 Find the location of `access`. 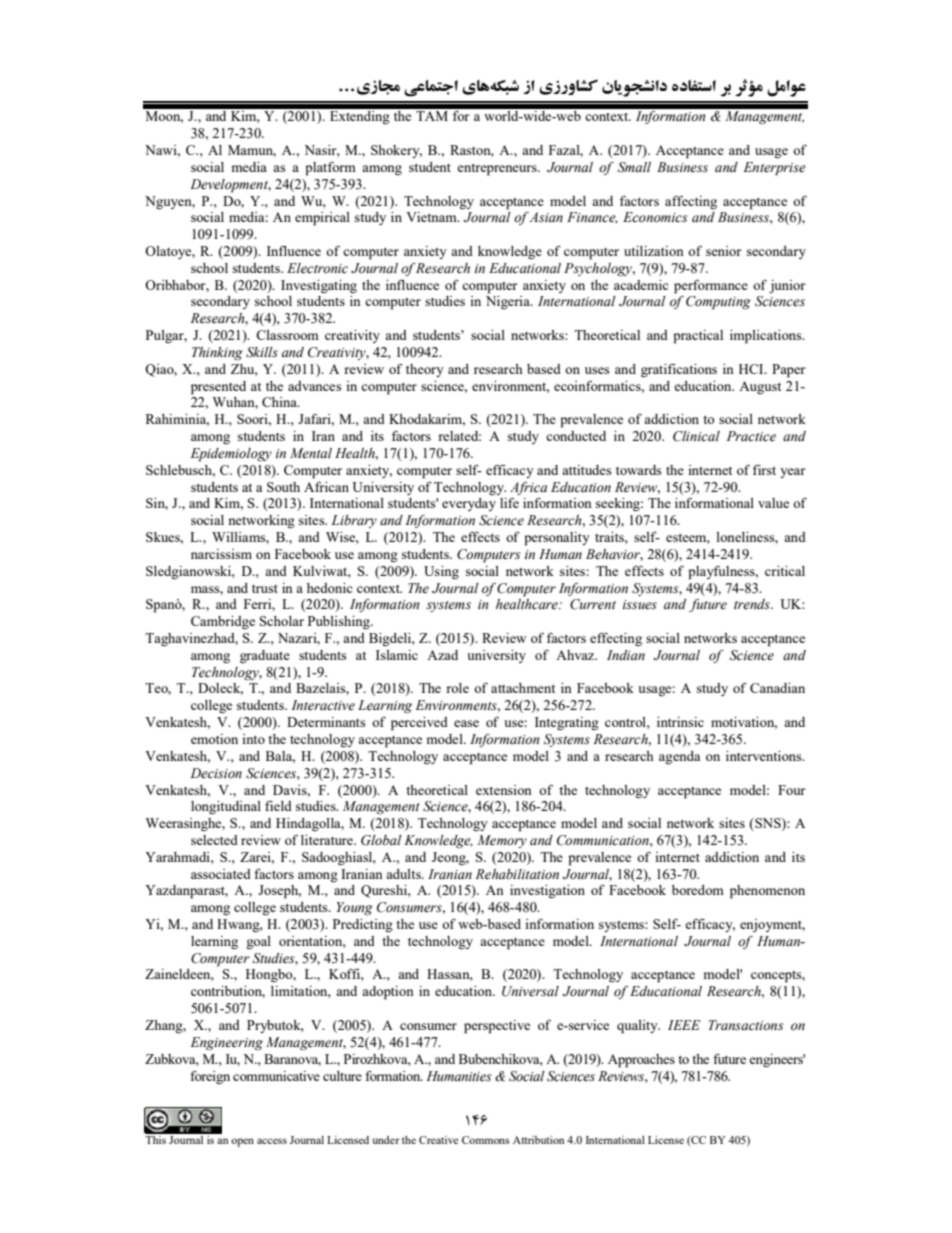

access is located at coordinates (272, 1141).
